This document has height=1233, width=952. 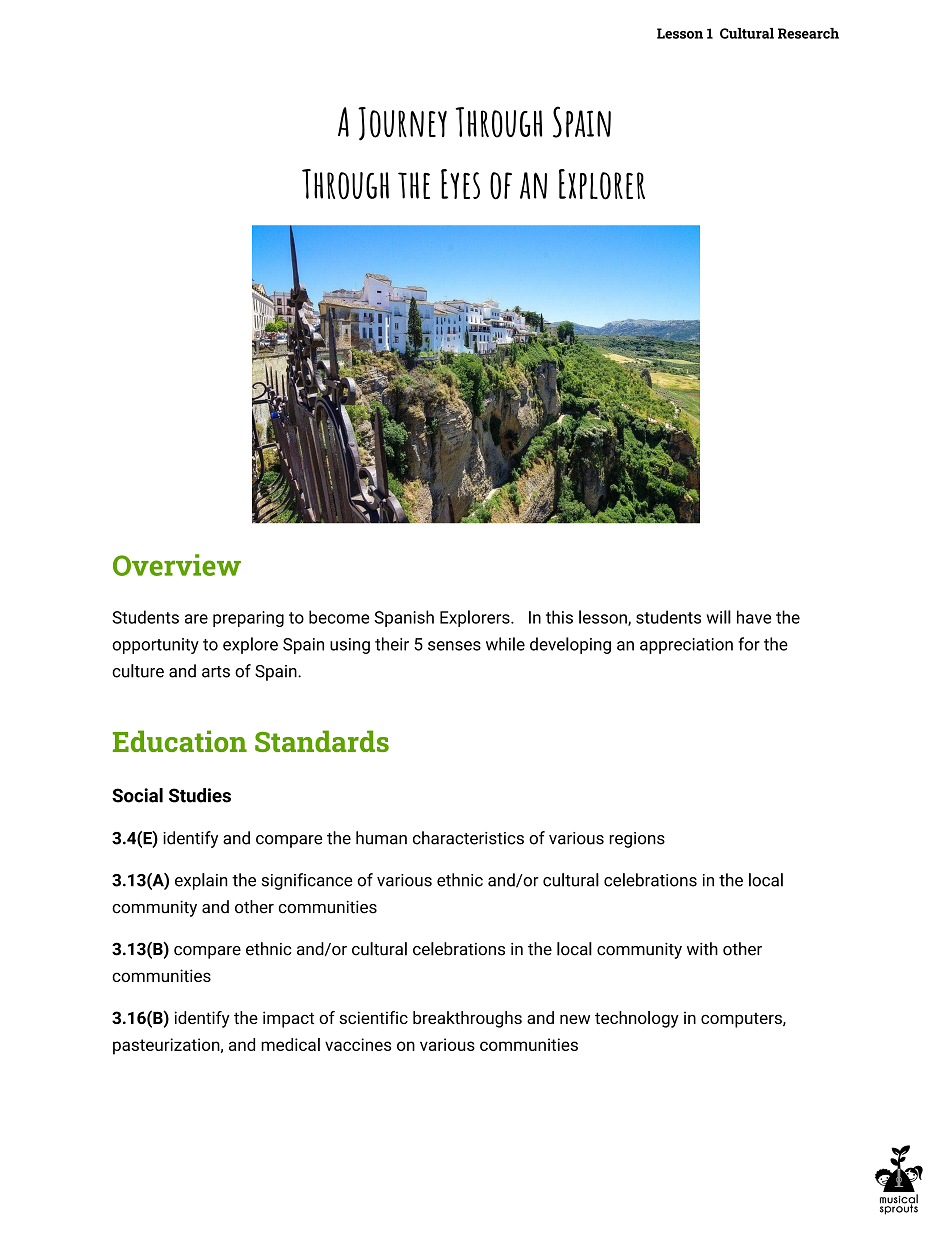 What do you see at coordinates (454, 646) in the document?
I see `senses` at bounding box center [454, 646].
